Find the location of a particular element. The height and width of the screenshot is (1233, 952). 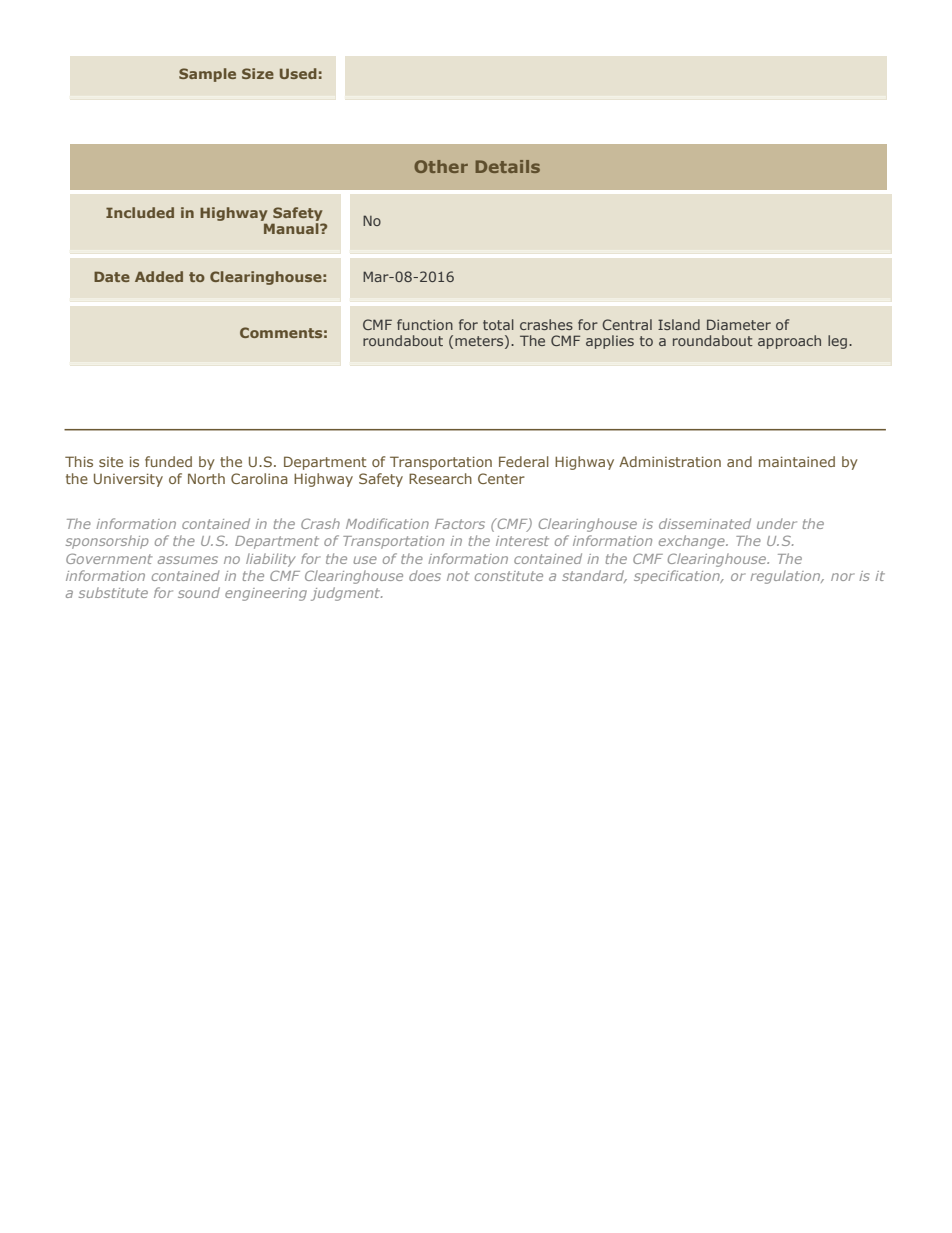

Used is located at coordinates (298, 73).
